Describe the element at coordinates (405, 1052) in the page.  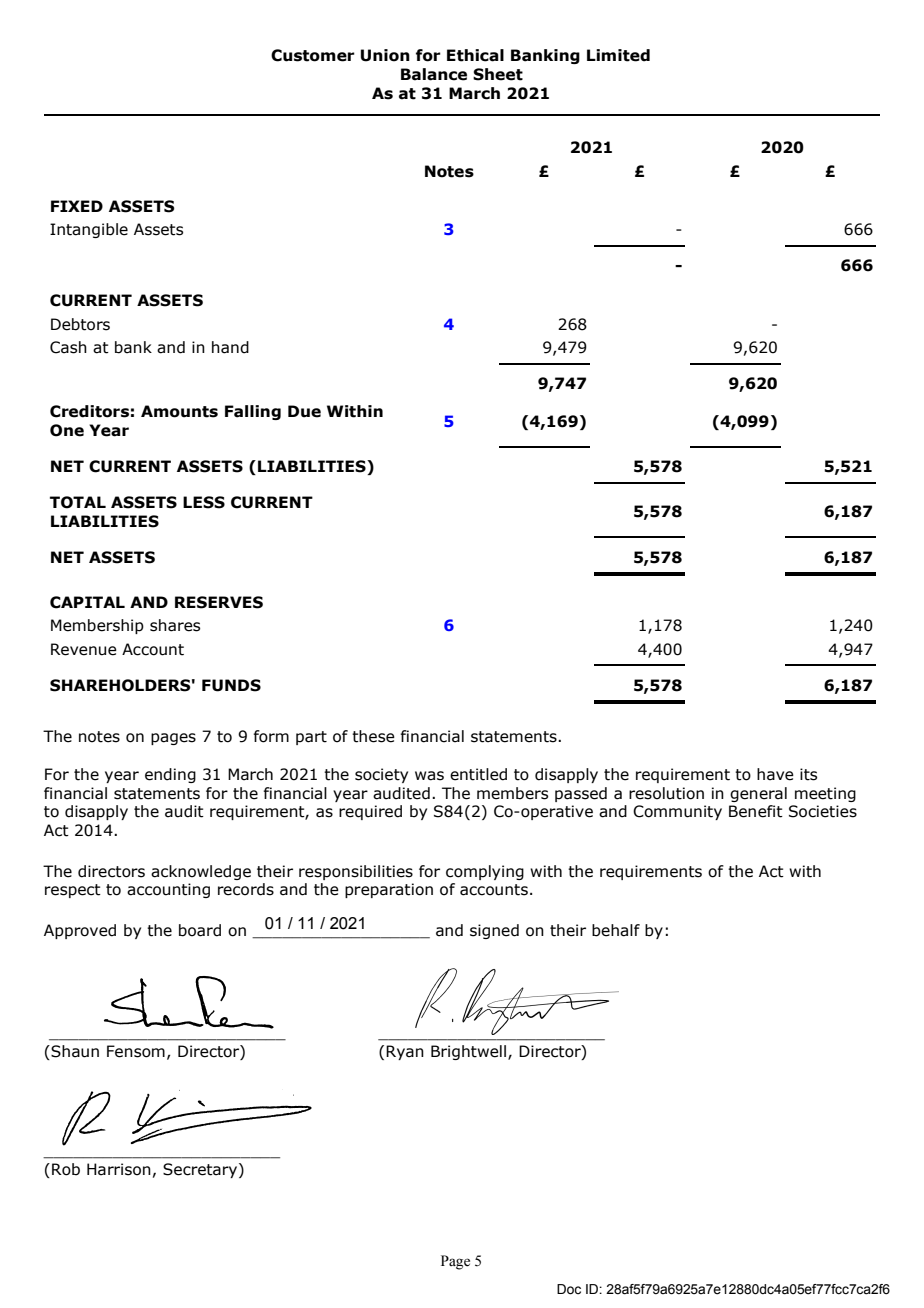
I see `Ryan` at that location.
